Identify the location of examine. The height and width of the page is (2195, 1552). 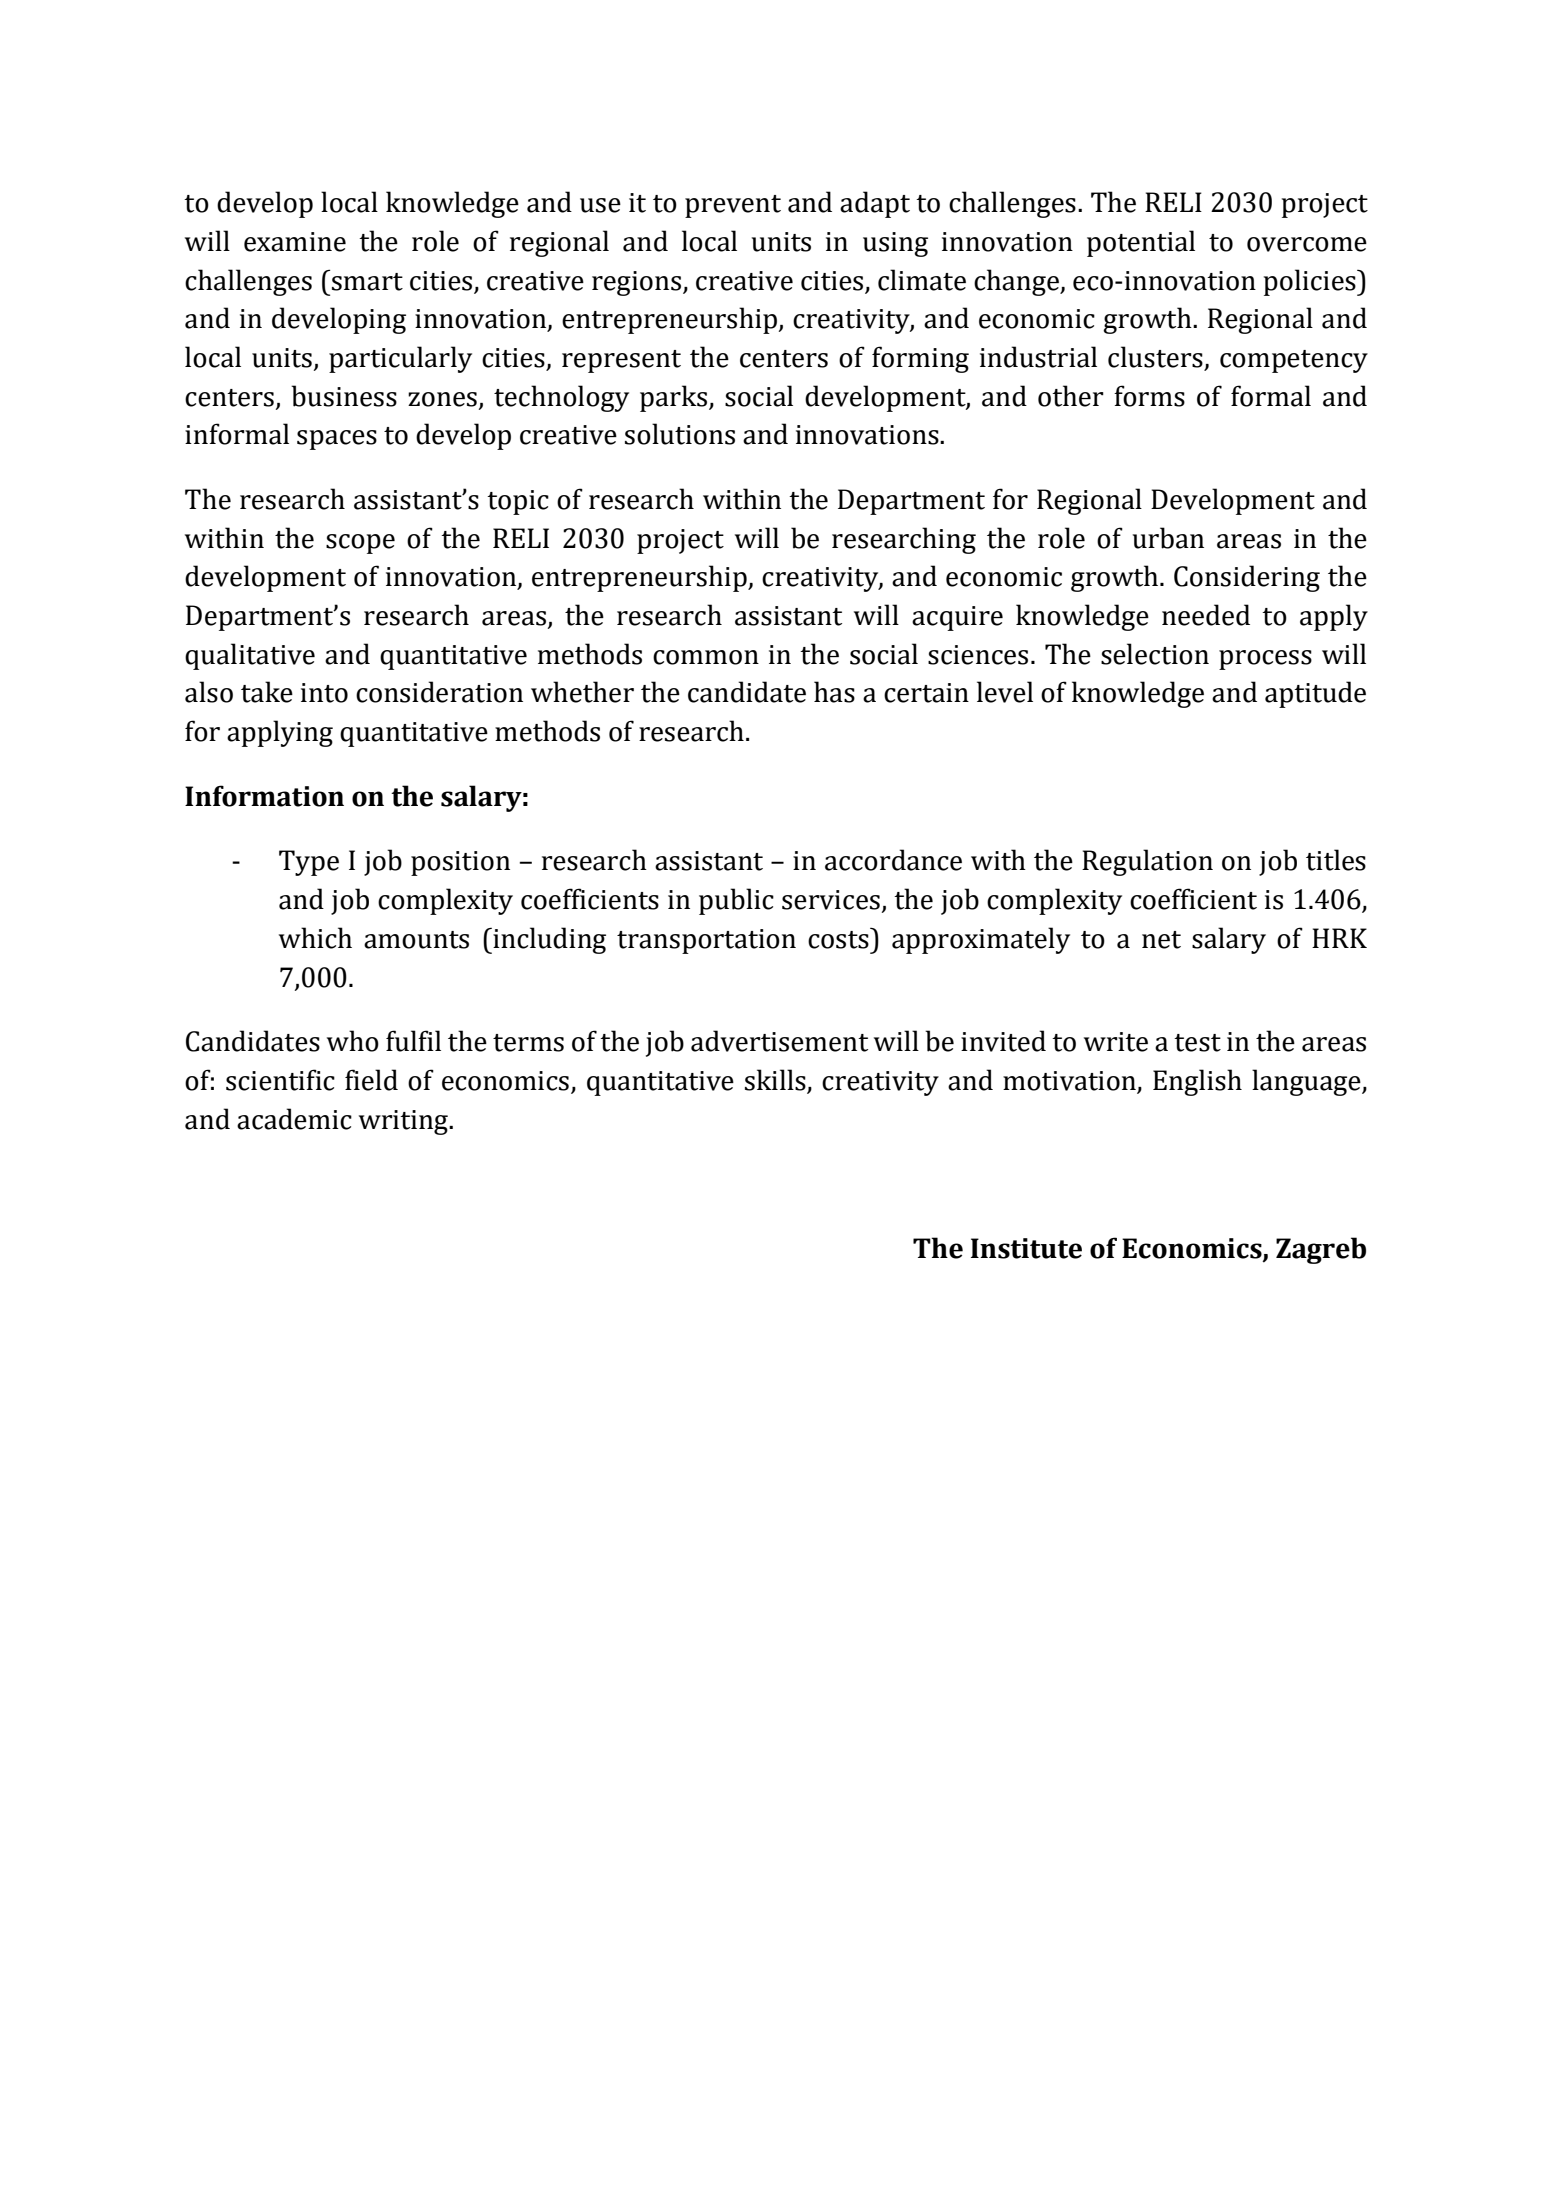
(295, 242).
